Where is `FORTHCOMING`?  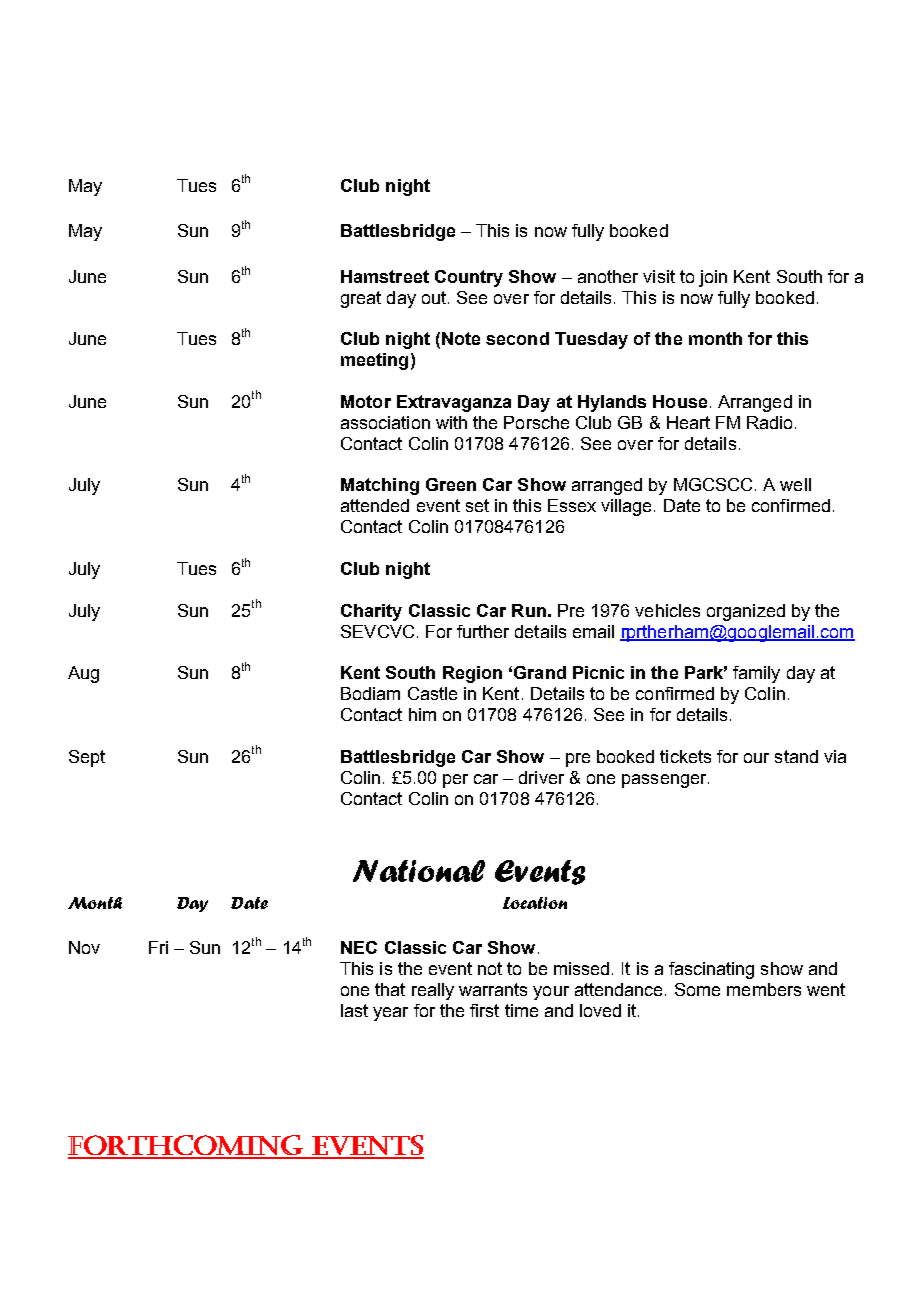
FORTHCOMING is located at coordinates (187, 1146).
